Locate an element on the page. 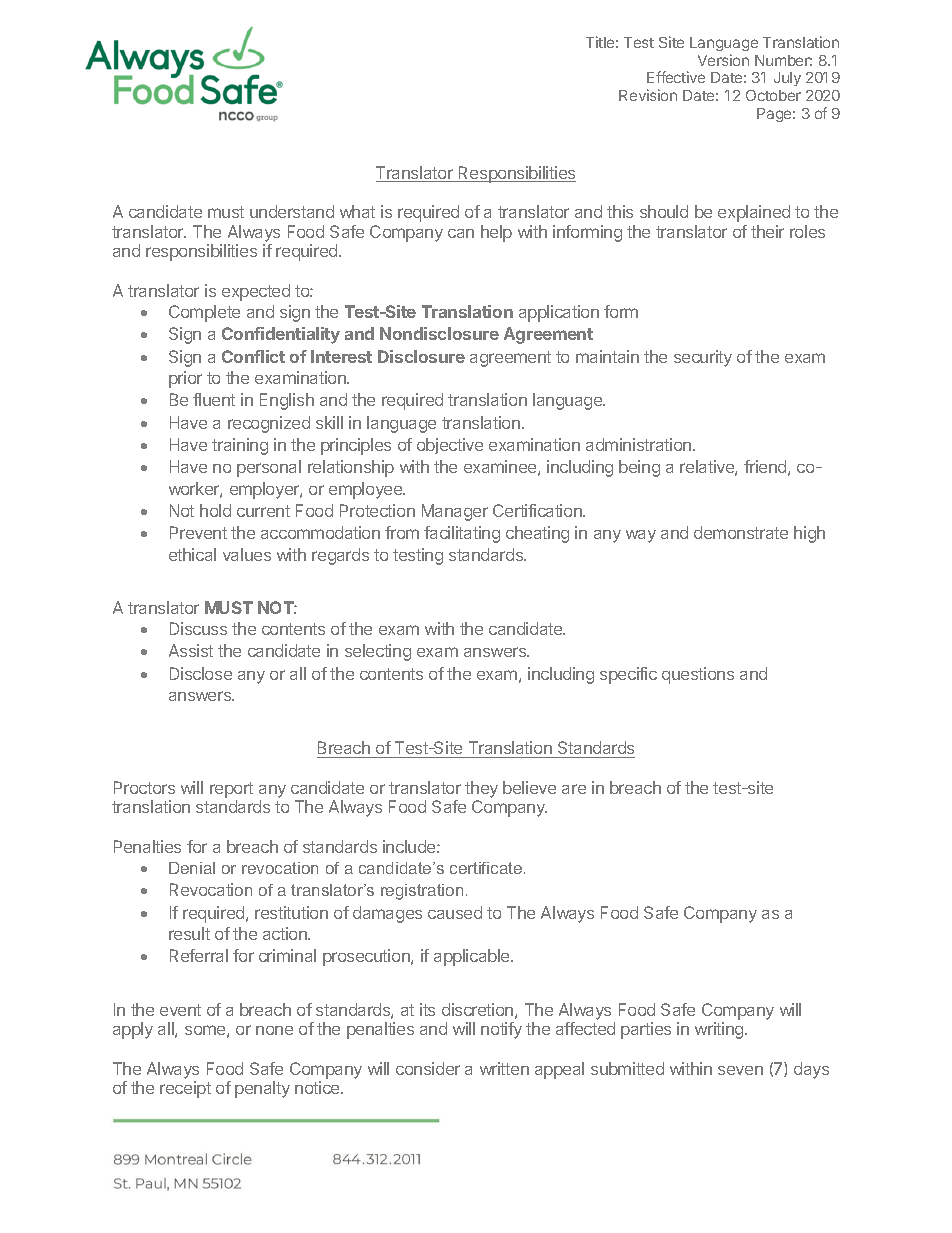 The image size is (952, 1233). written is located at coordinates (504, 1068).
